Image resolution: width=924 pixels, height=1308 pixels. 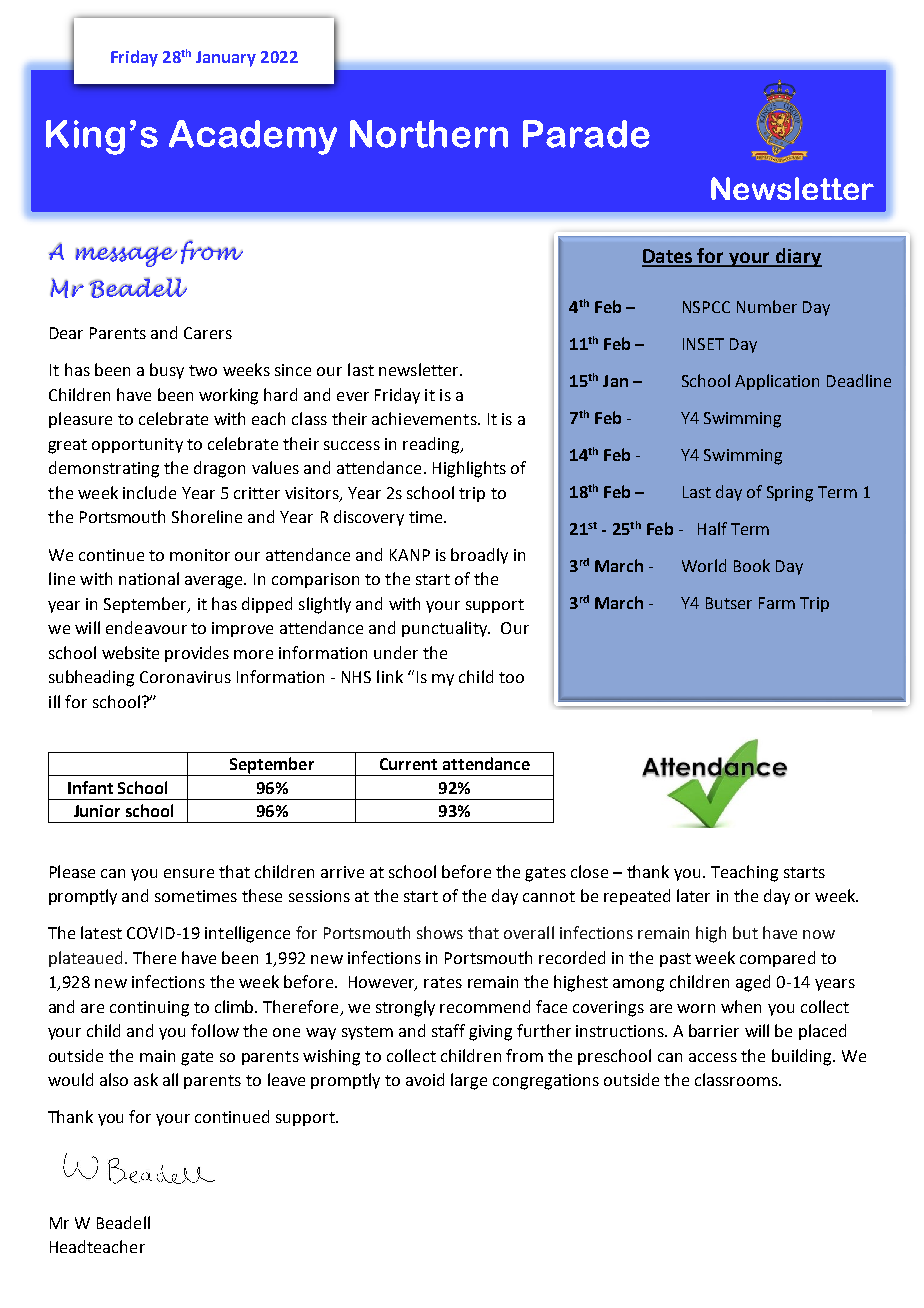 What do you see at coordinates (777, 603) in the image?
I see `Farm` at bounding box center [777, 603].
